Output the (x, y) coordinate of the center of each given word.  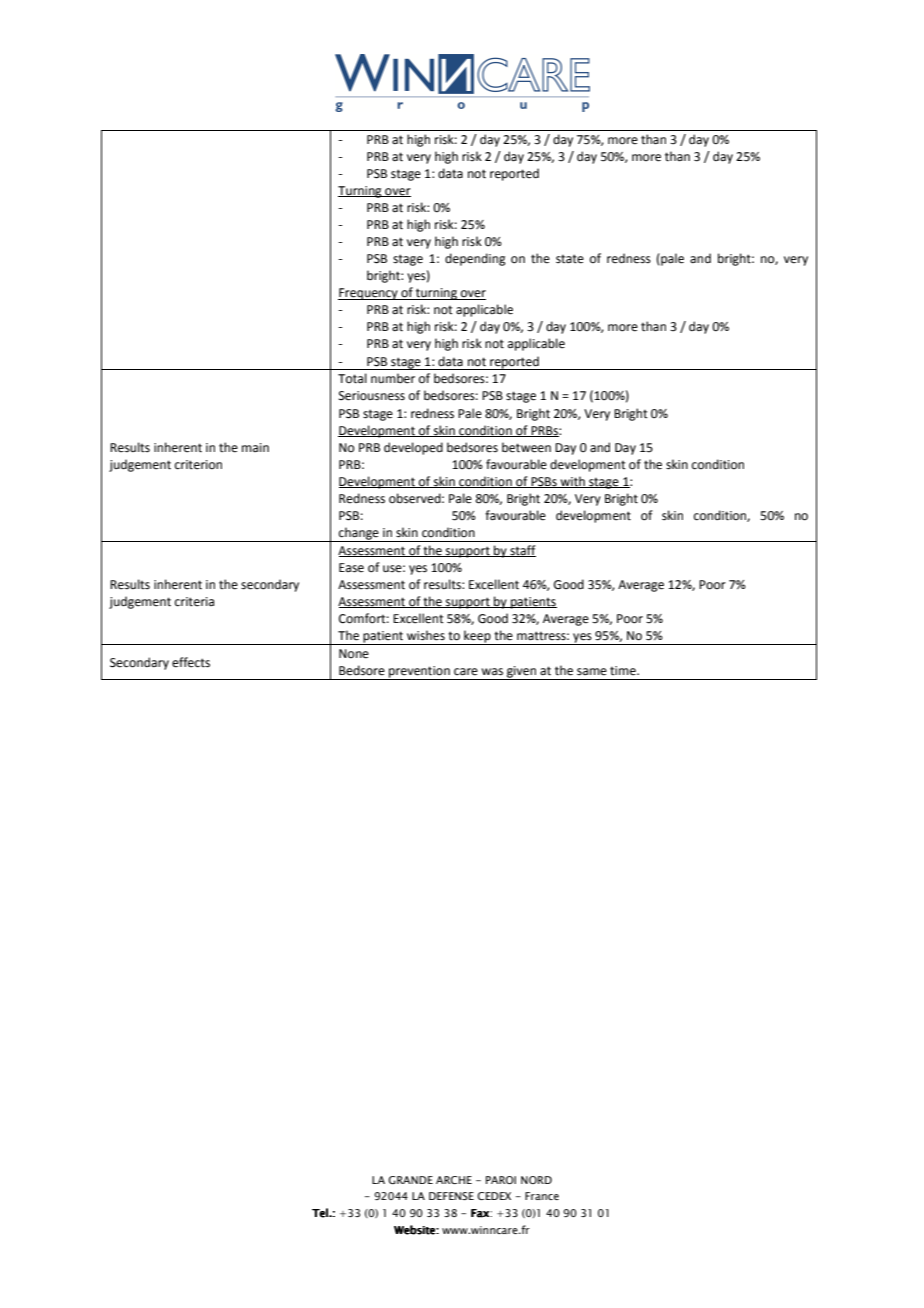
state (570, 259)
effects (191, 662)
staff (522, 551)
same (592, 672)
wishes (426, 635)
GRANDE (410, 1180)
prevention (419, 673)
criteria (194, 602)
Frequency (369, 294)
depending (475, 259)
